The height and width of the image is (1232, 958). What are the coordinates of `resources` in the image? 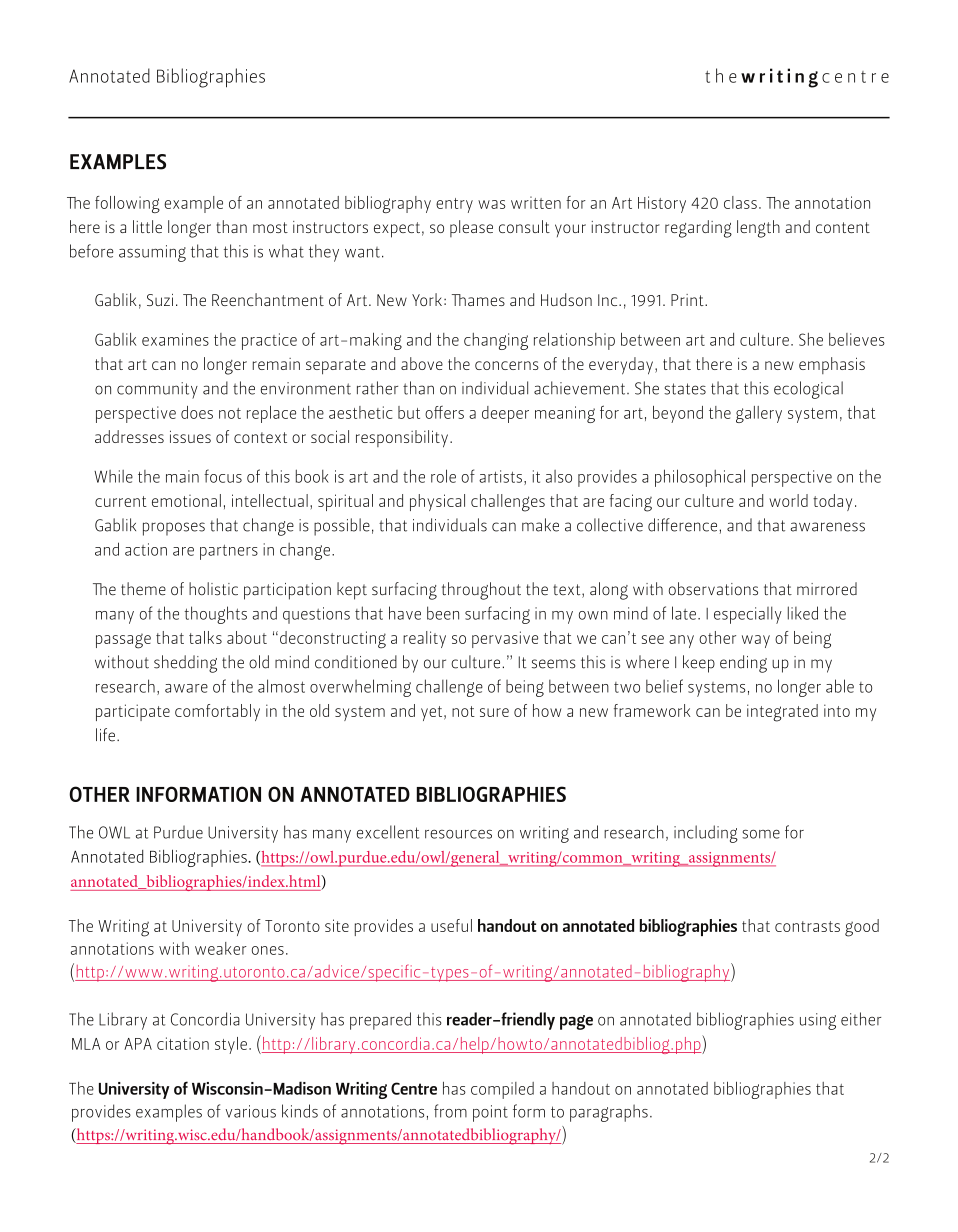 It's located at (458, 834).
